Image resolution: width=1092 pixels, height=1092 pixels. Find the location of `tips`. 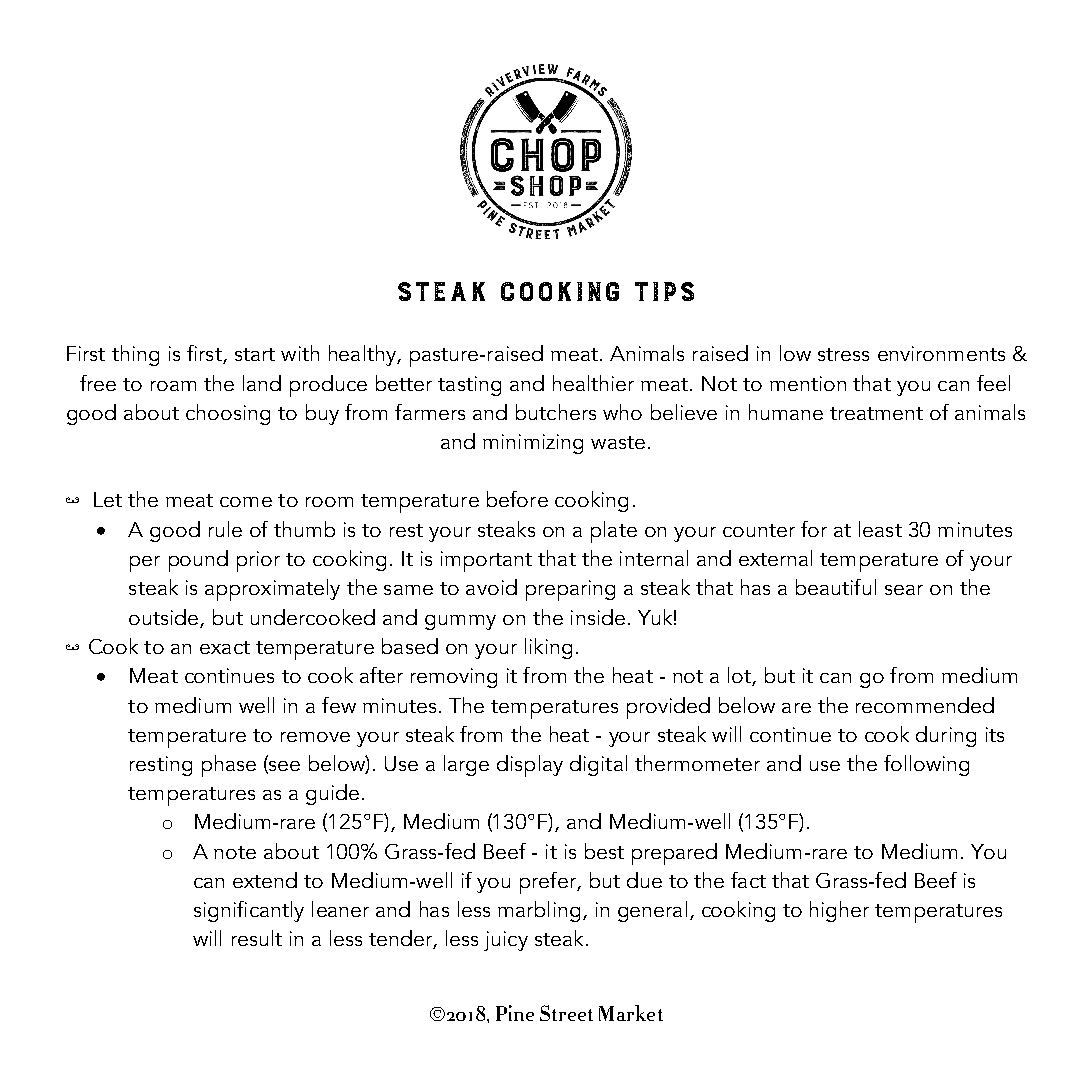

tips is located at coordinates (664, 291).
